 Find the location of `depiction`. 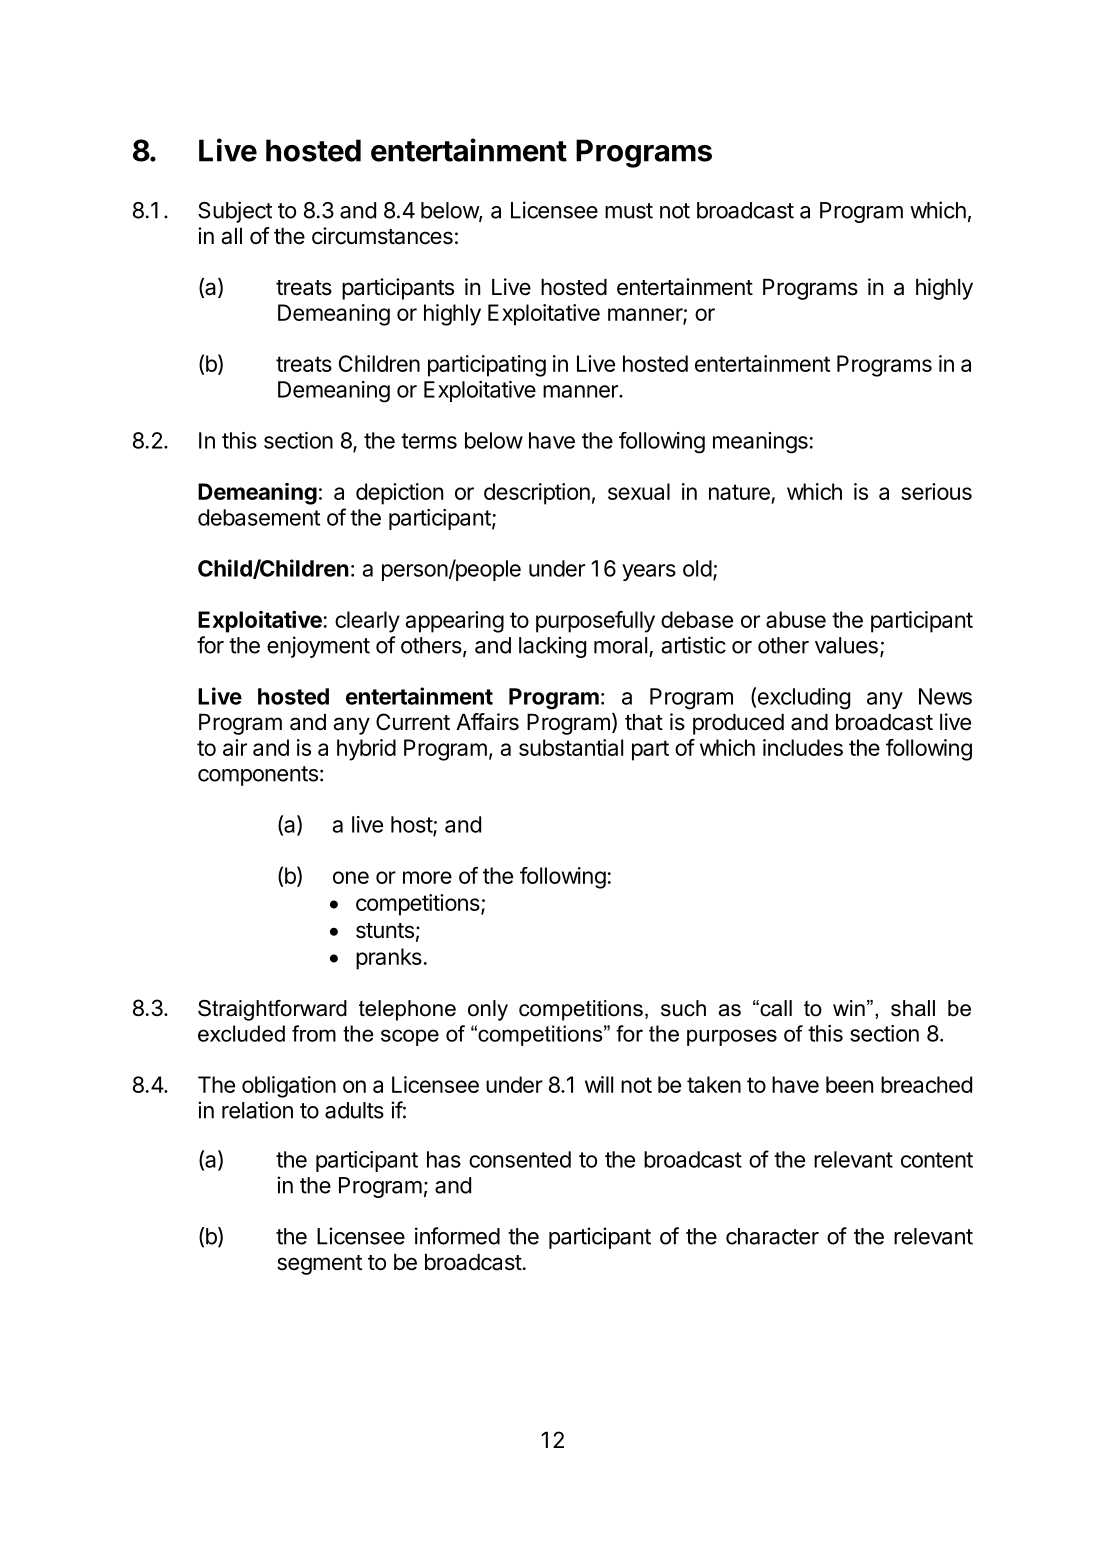

depiction is located at coordinates (399, 494).
